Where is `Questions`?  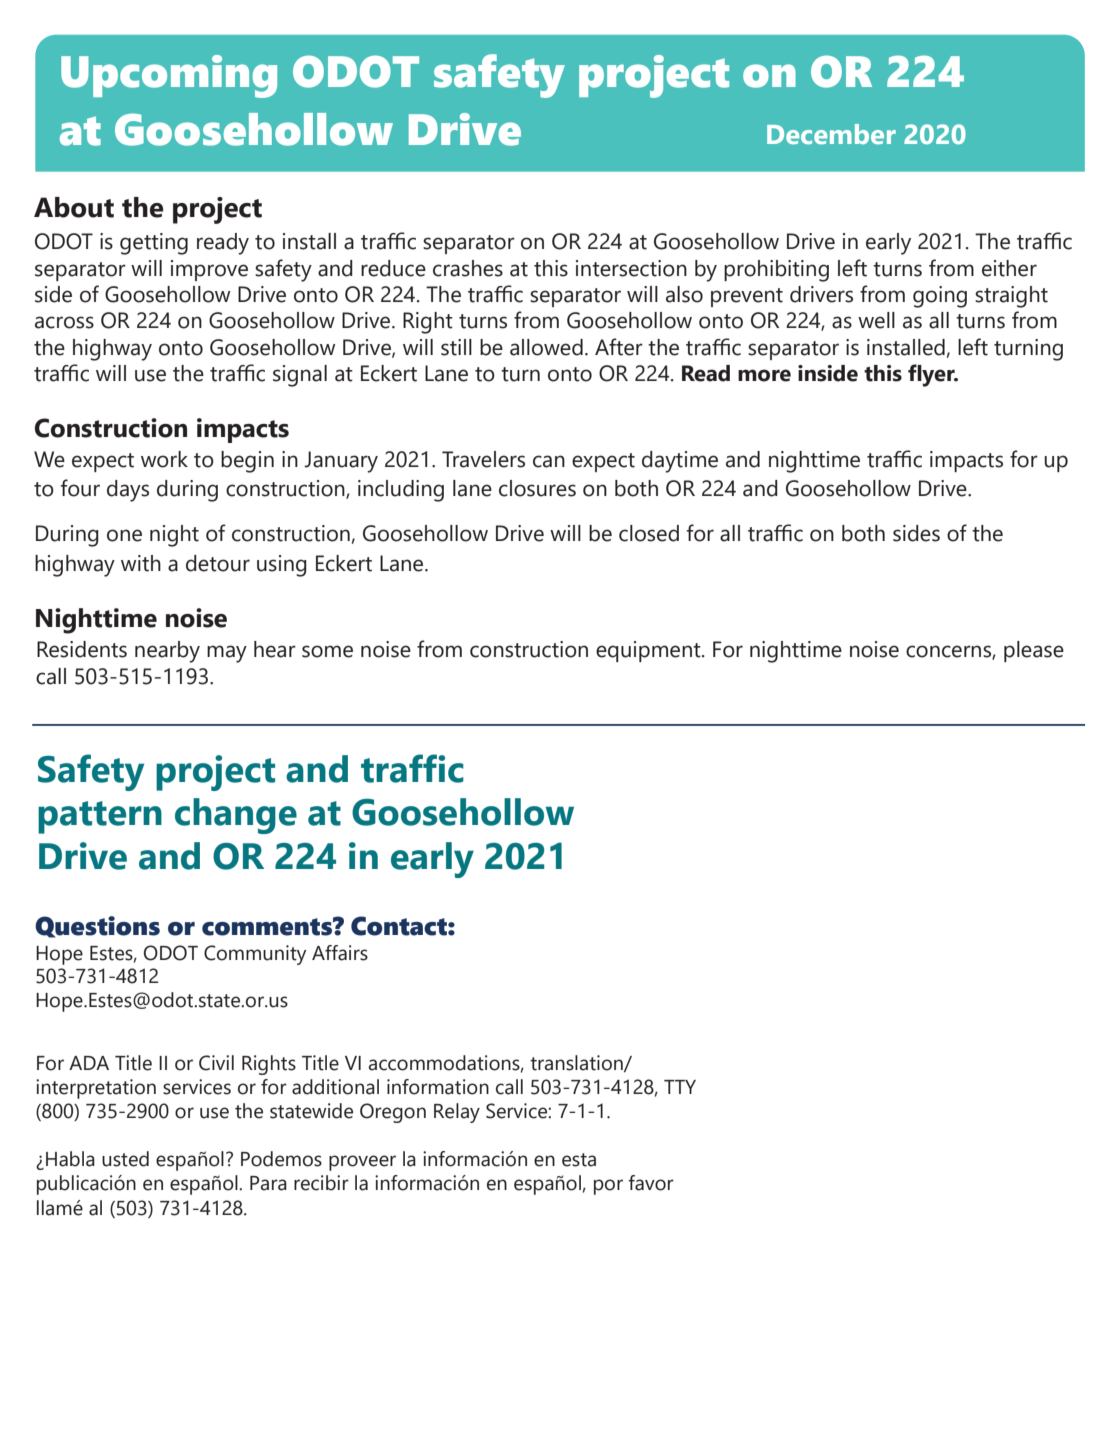 Questions is located at coordinates (97, 927).
